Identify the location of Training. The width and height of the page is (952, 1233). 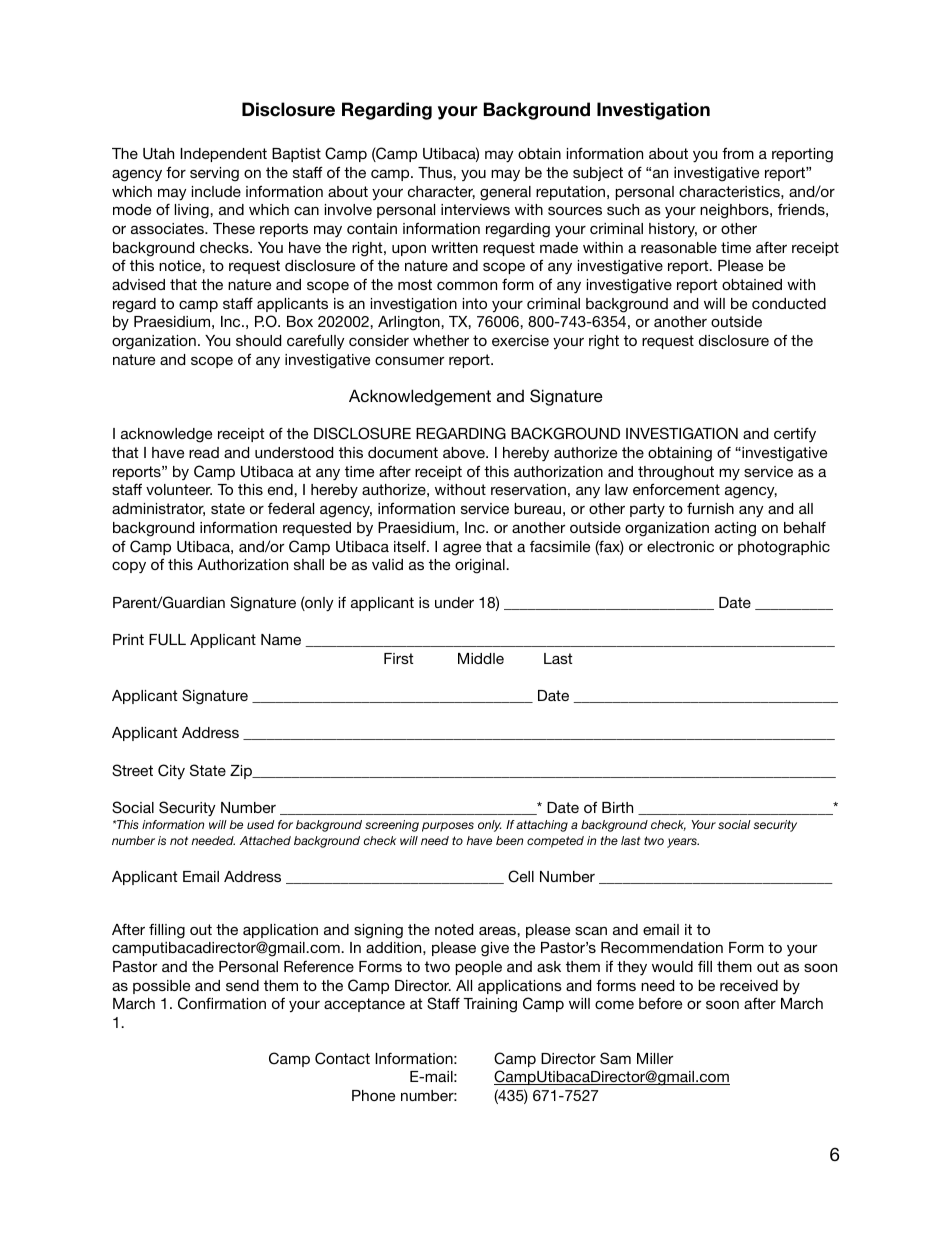
(490, 1005).
